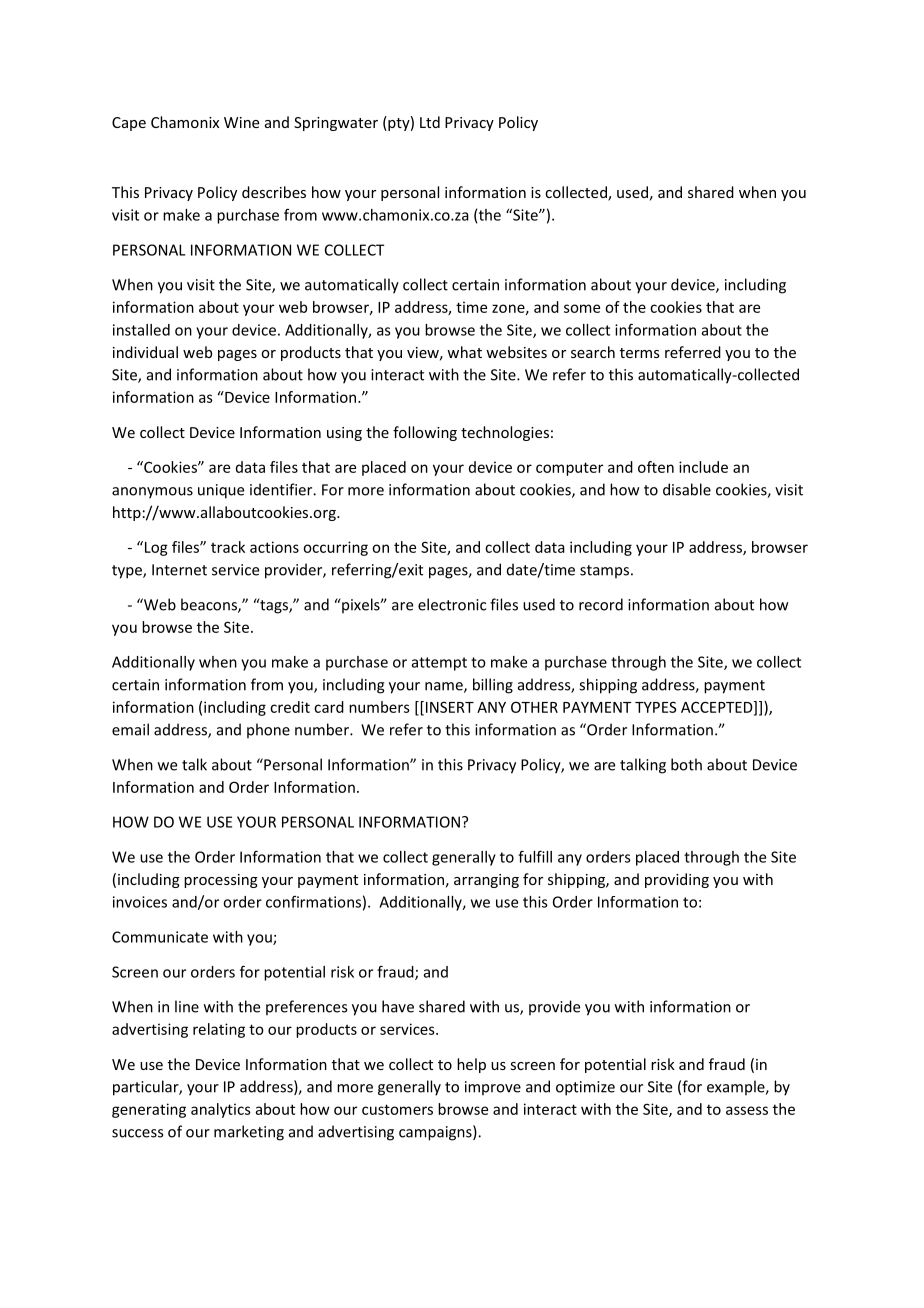 The height and width of the page is (1308, 924). I want to click on individual, so click(145, 352).
